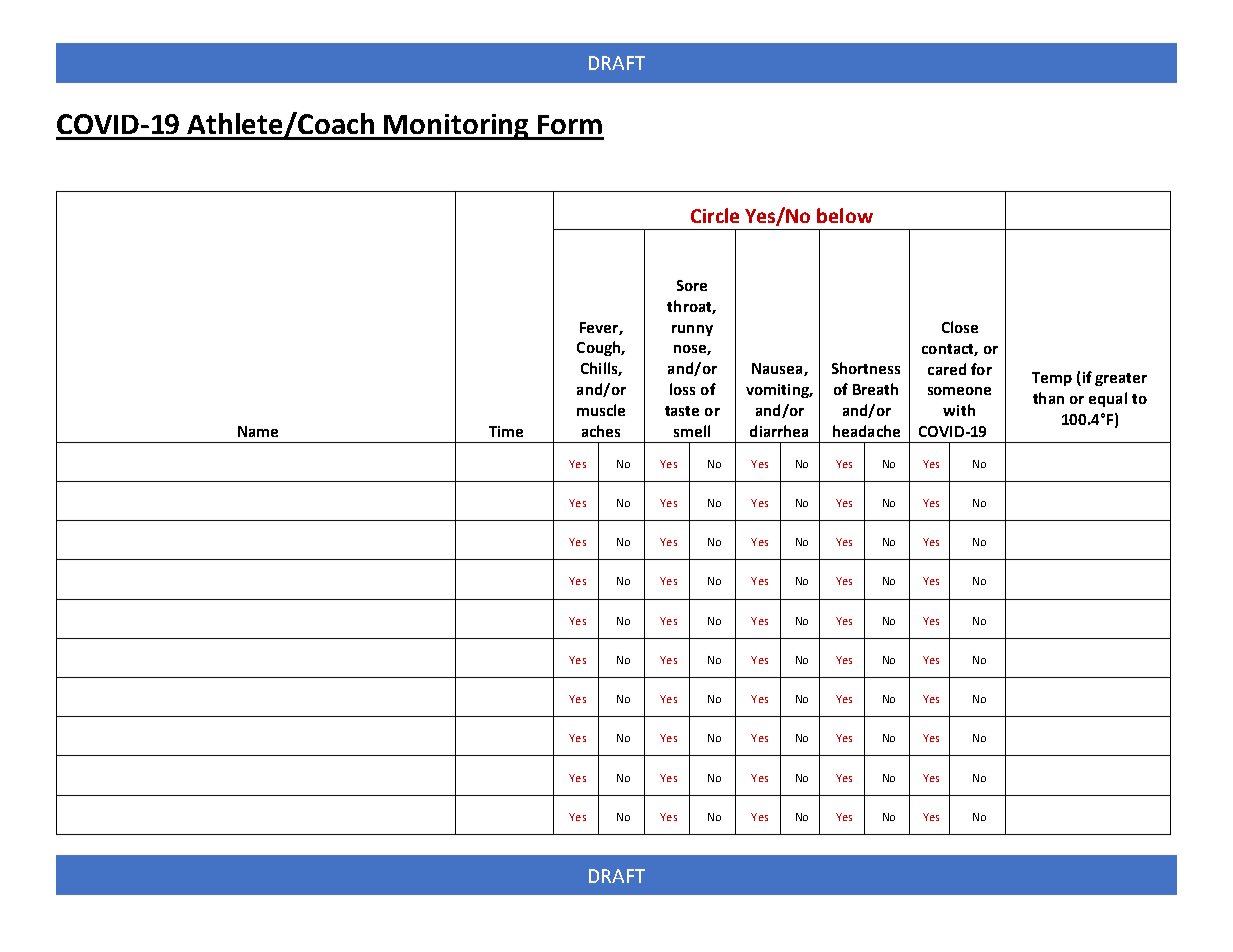 This screenshot has height=952, width=1233. I want to click on runny, so click(692, 330).
